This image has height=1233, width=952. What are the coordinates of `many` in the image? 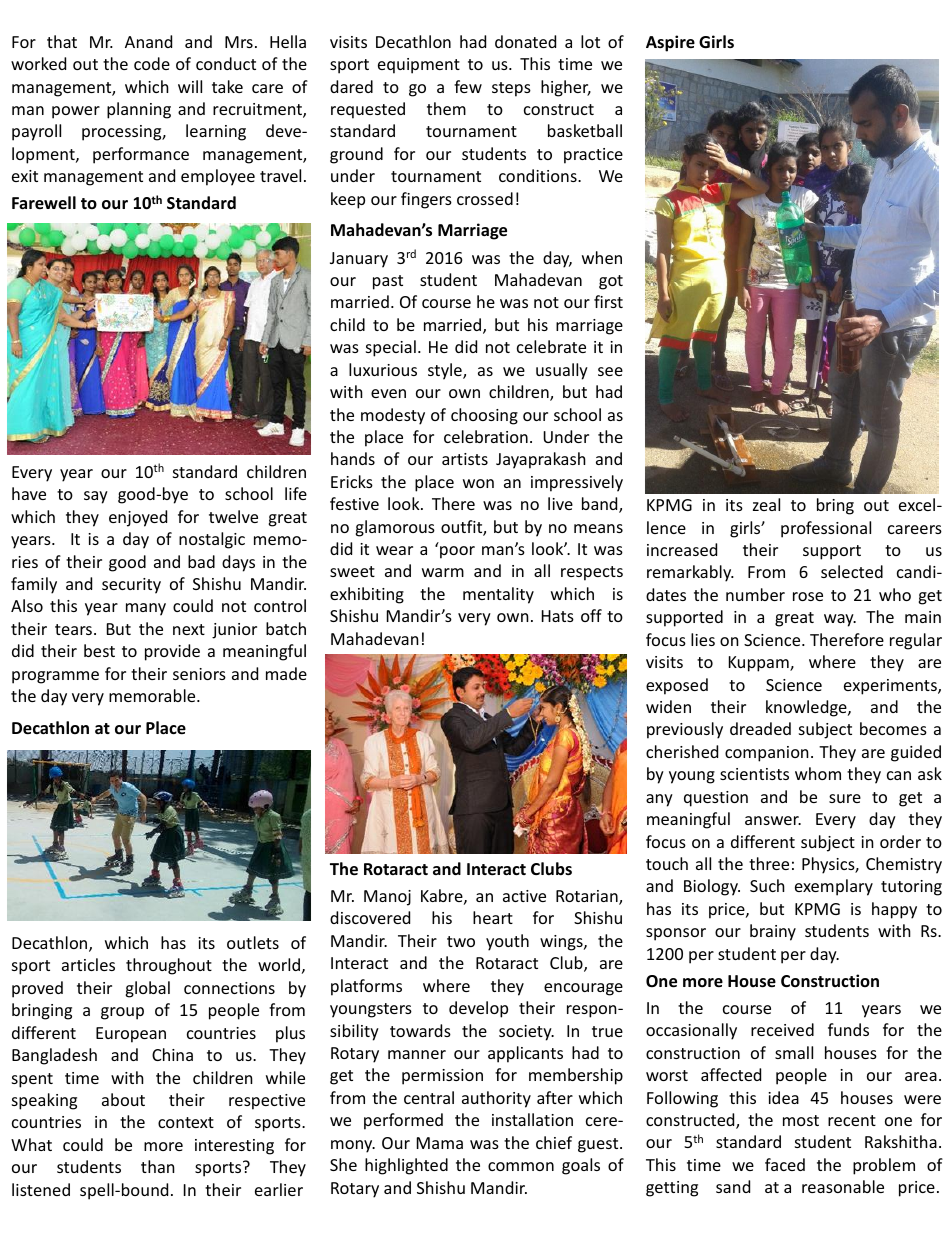 It's located at (146, 609).
